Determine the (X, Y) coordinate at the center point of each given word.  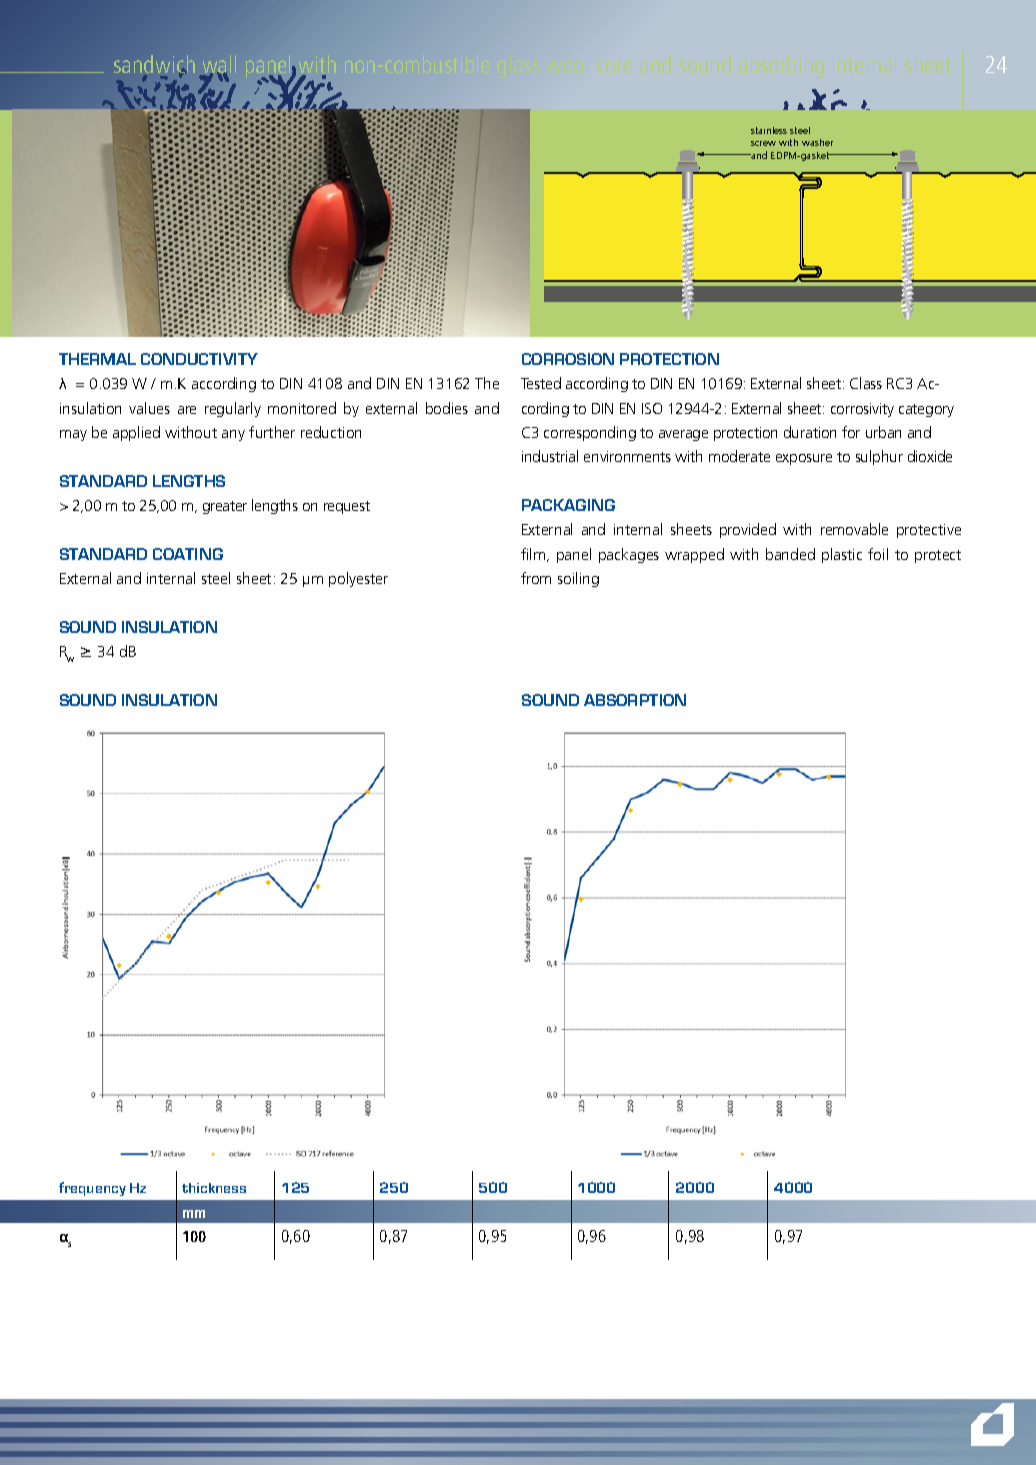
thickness (214, 1188)
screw (763, 143)
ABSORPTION (635, 700)
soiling (578, 579)
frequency (92, 1189)
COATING (188, 554)
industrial (550, 456)
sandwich (154, 65)
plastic (842, 555)
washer (817, 142)
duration (810, 432)
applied (136, 433)
